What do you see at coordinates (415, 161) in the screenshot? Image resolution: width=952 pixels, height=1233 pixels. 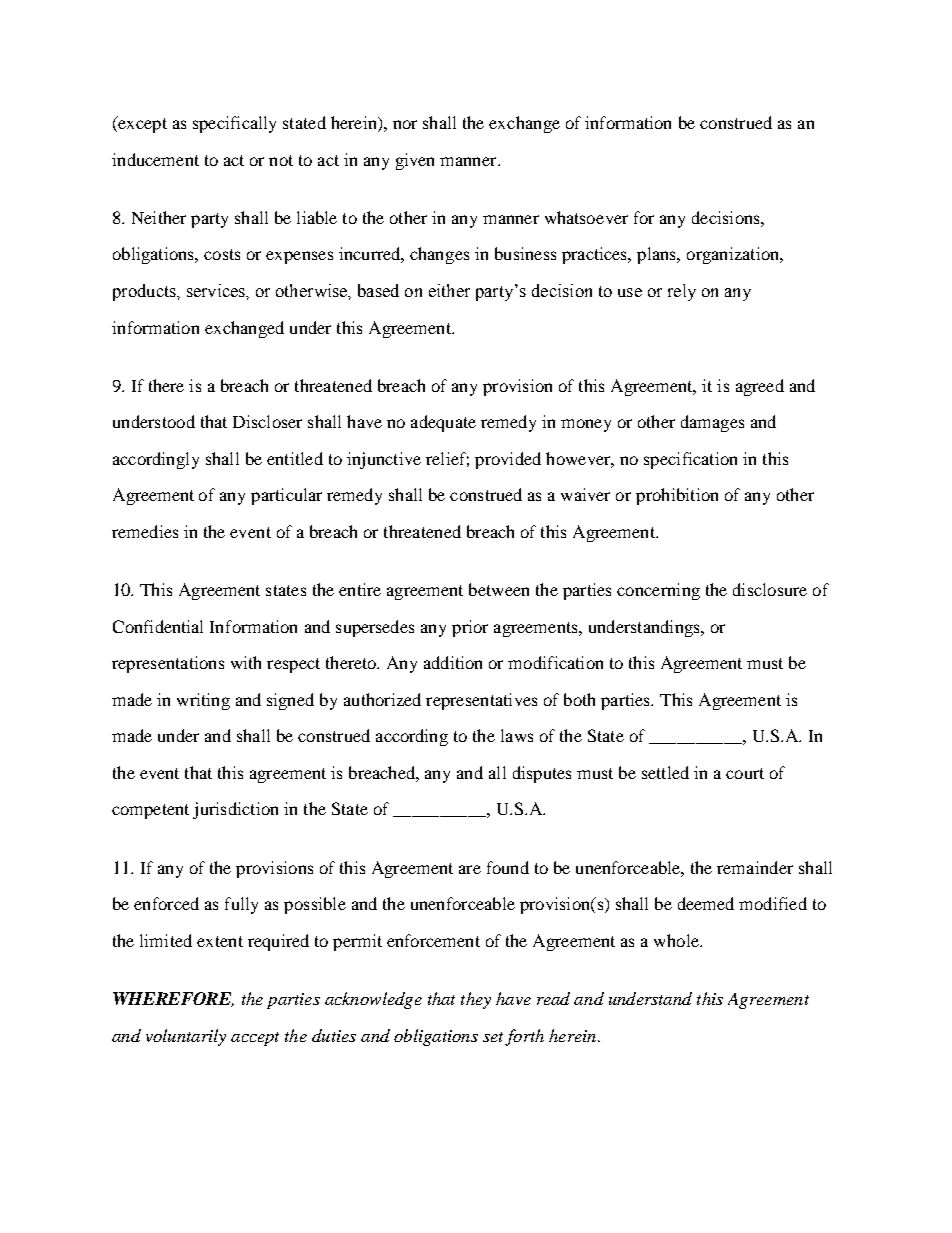 I see `given` at bounding box center [415, 161].
